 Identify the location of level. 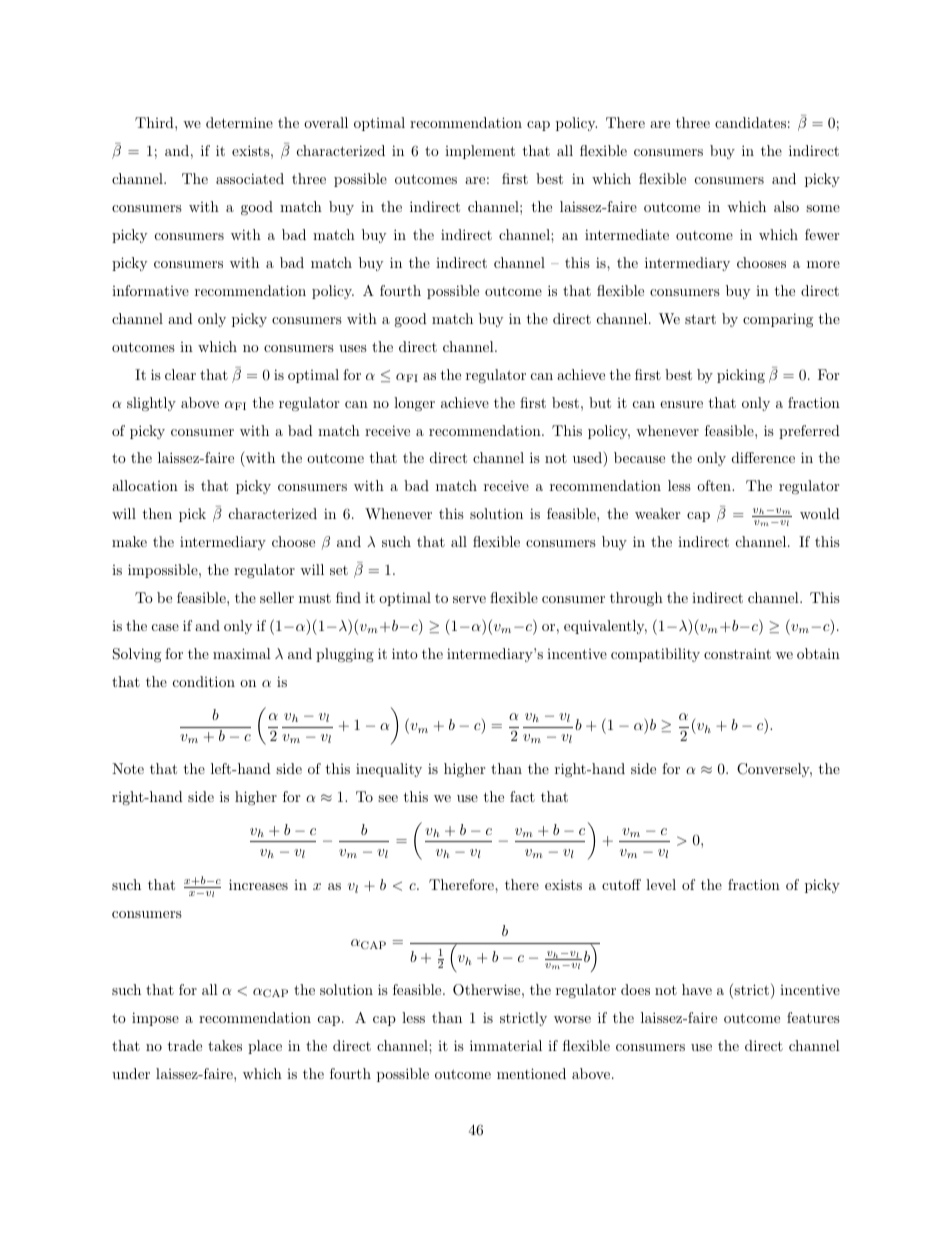
(661, 884).
